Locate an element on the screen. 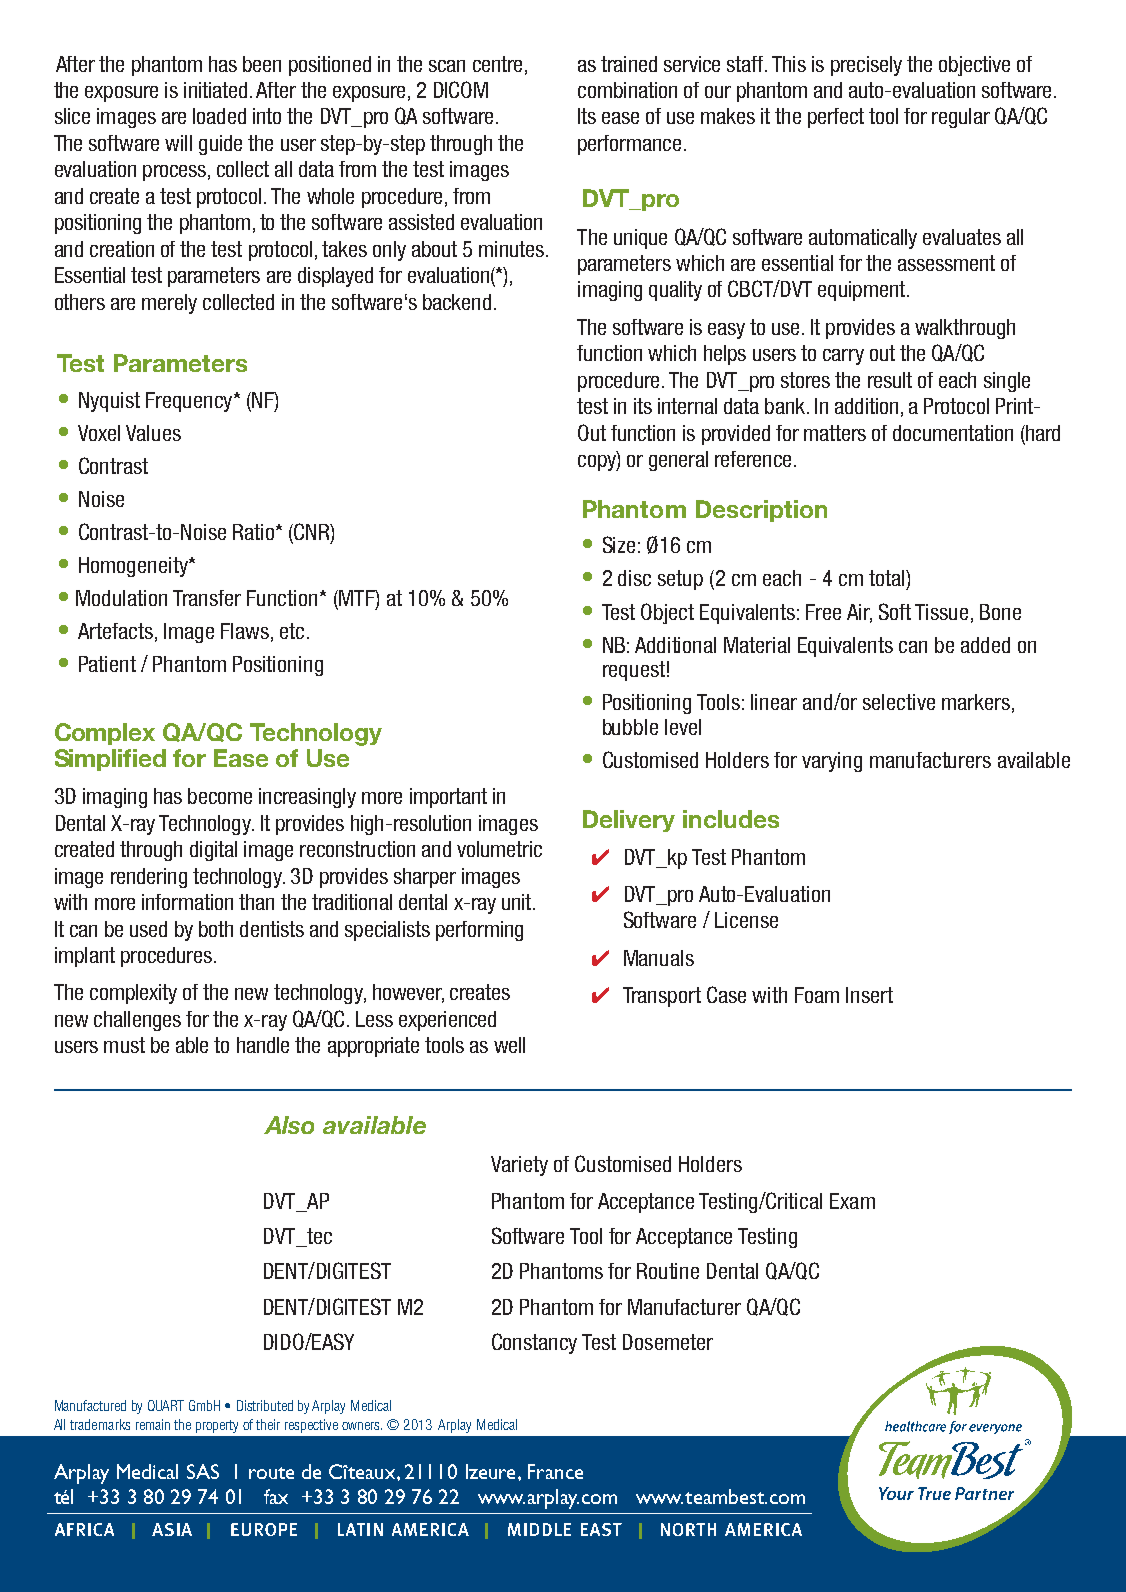  Exam is located at coordinates (852, 1201).
